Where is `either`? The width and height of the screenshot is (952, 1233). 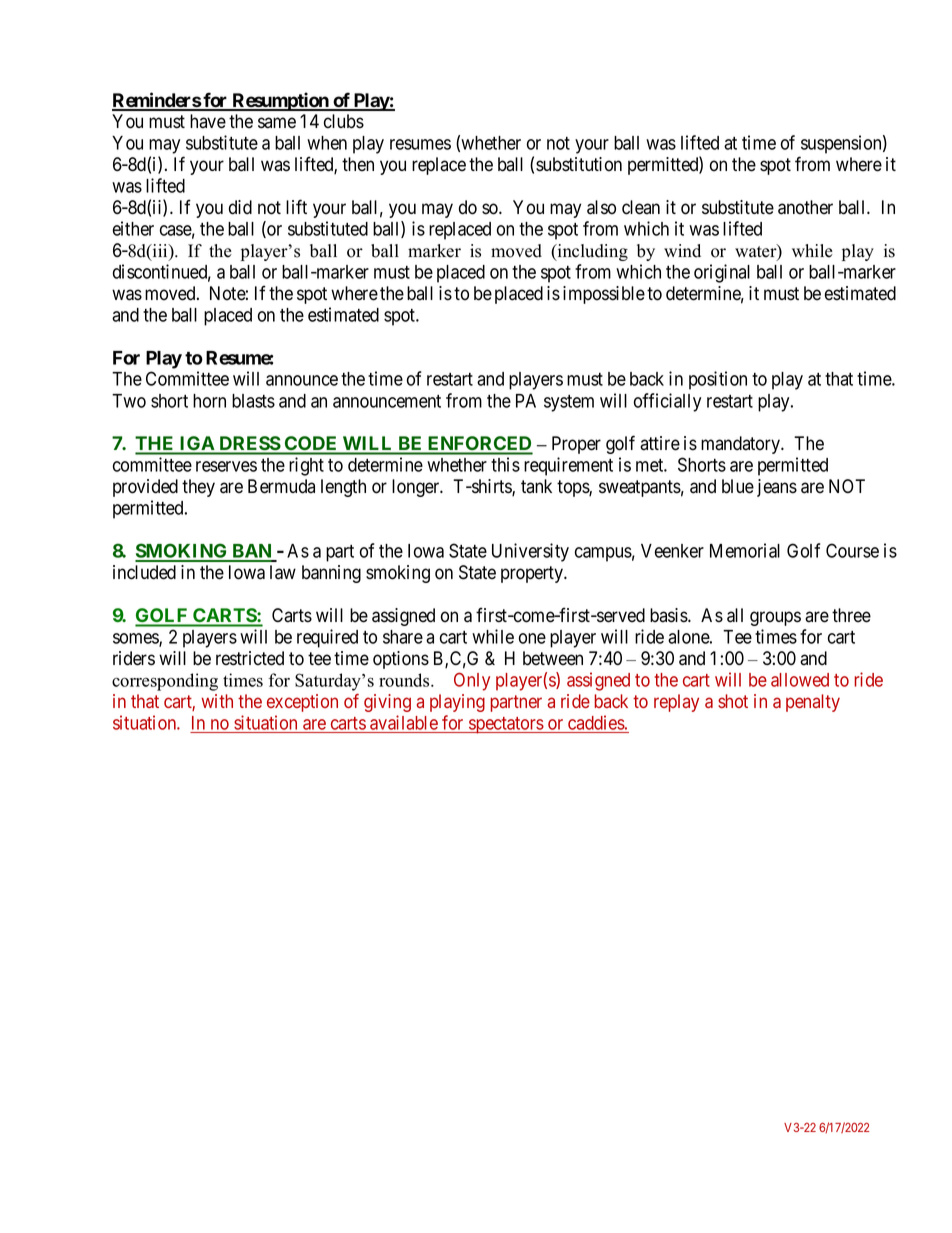 either is located at coordinates (133, 228).
